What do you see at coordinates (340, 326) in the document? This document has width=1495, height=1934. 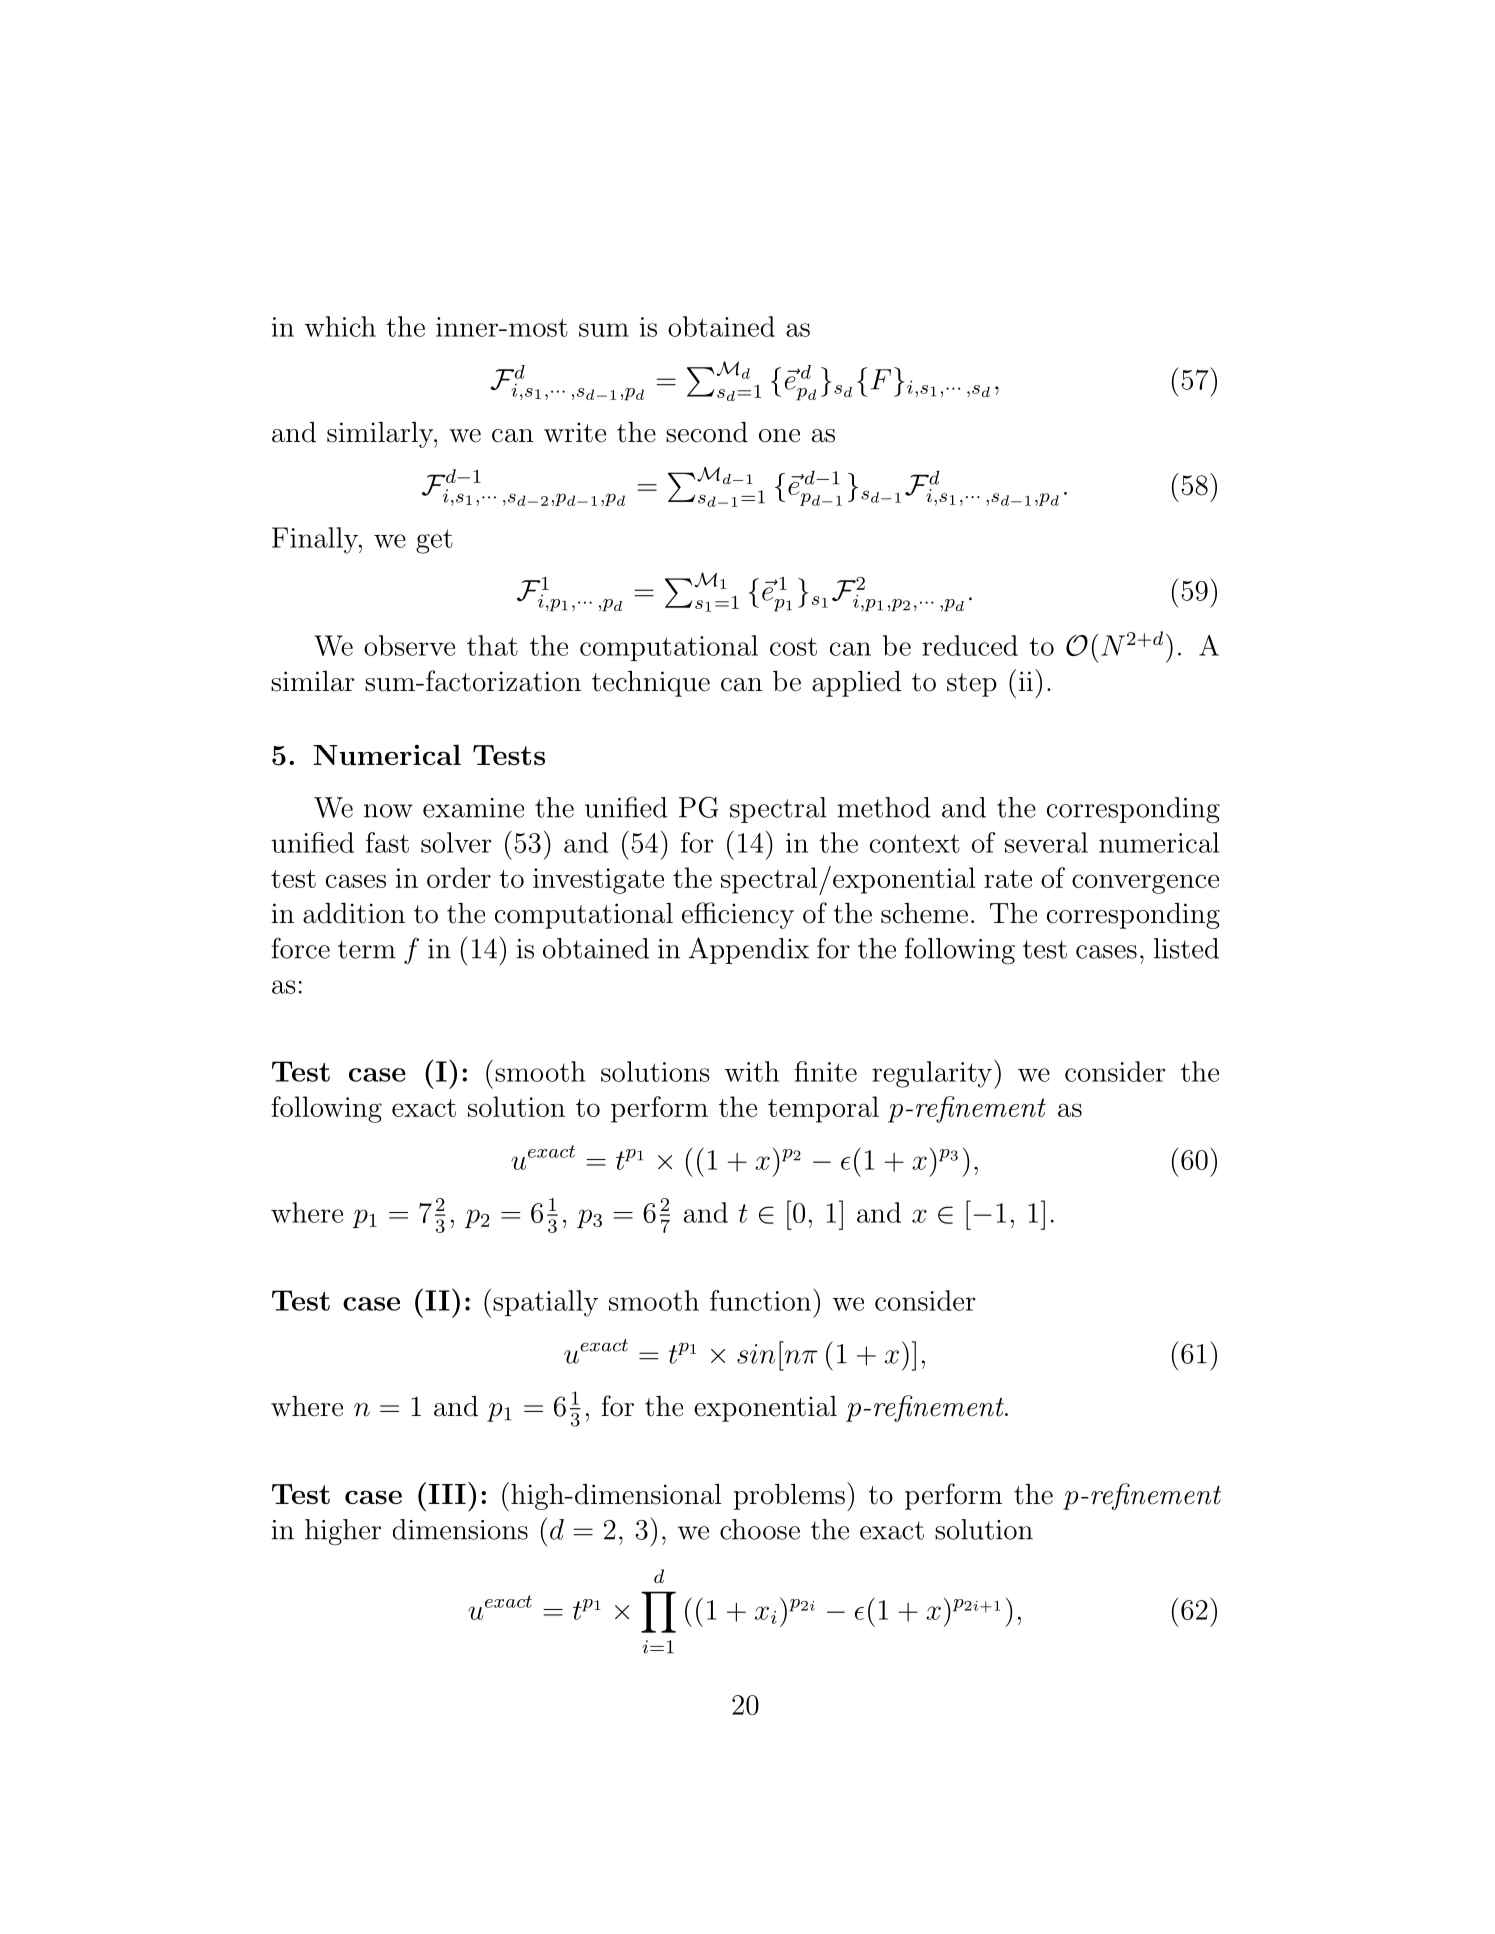 I see `which` at bounding box center [340, 326].
